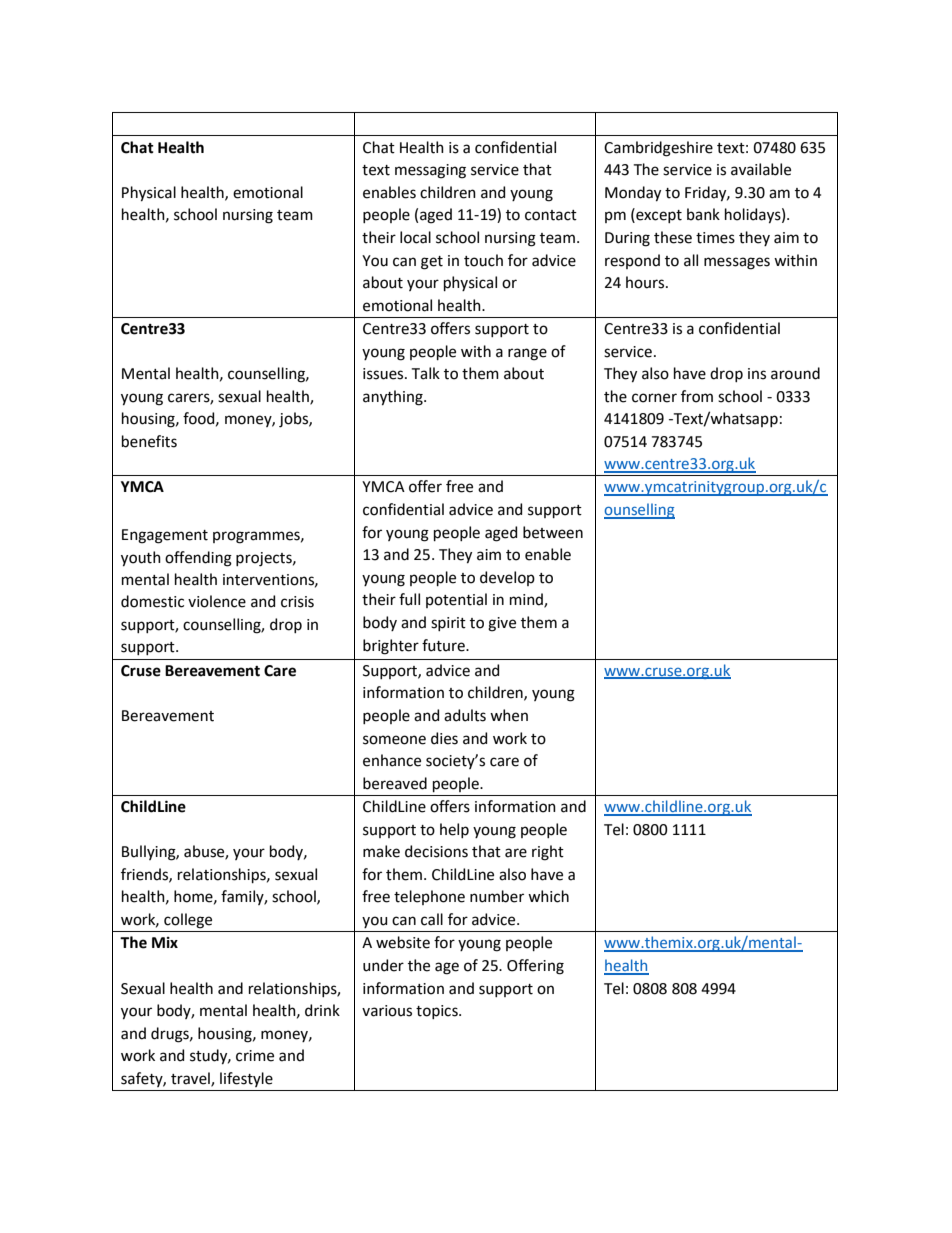  Describe the element at coordinates (527, 600) in the screenshot. I see `mind` at that location.
